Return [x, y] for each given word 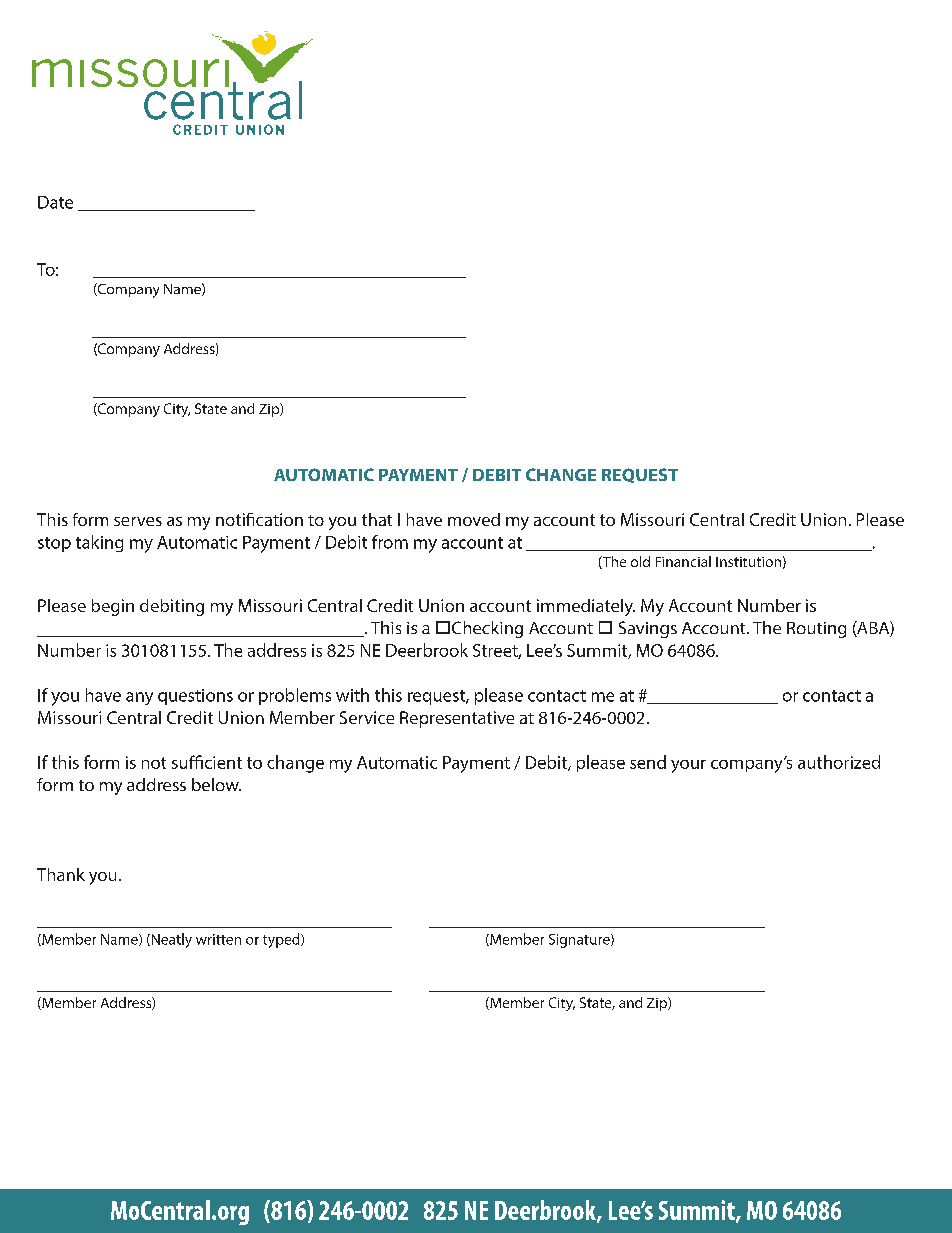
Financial [683, 561]
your [688, 766]
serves [138, 521]
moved [474, 519]
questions [195, 697]
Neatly [170, 940]
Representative [457, 719]
